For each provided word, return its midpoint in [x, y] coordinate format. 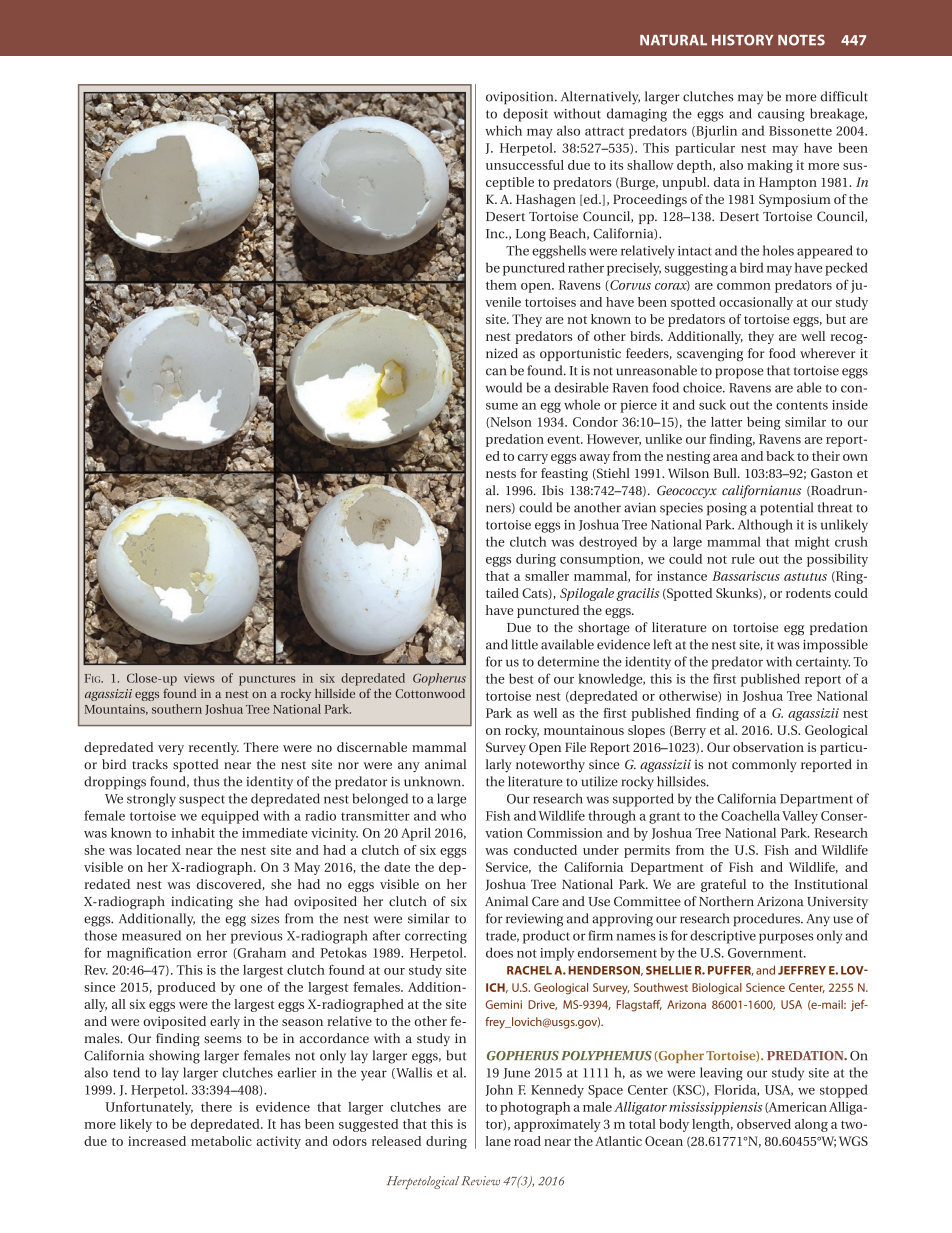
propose [739, 373]
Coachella [750, 815]
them [501, 285]
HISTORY [743, 40]
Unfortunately [149, 1108]
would [504, 387]
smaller [547, 576]
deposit [525, 115]
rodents [808, 593]
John [499, 1090]
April [416, 834]
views [199, 678]
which [503, 130]
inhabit [193, 833]
